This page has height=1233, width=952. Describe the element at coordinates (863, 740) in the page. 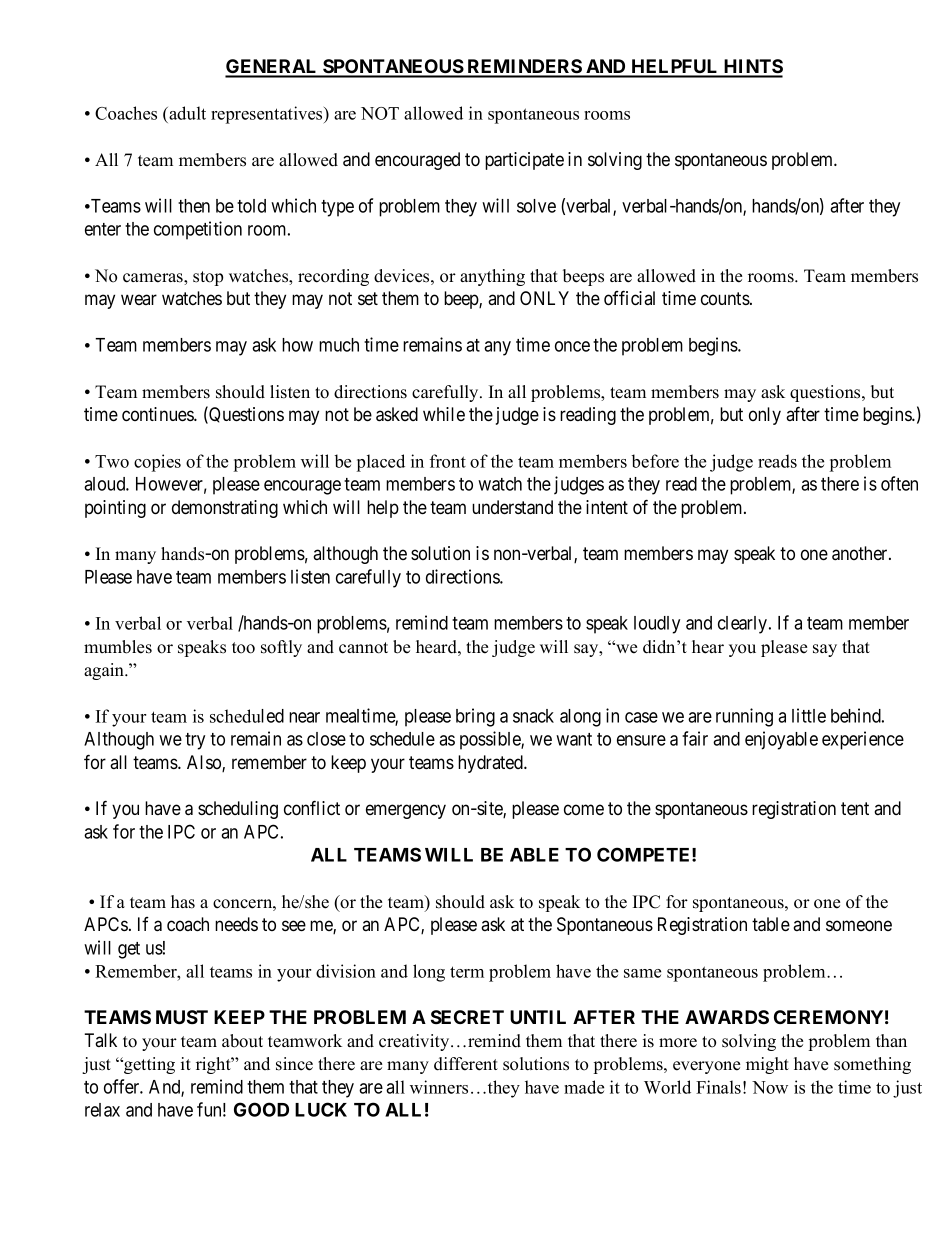

I see `experience` at that location.
